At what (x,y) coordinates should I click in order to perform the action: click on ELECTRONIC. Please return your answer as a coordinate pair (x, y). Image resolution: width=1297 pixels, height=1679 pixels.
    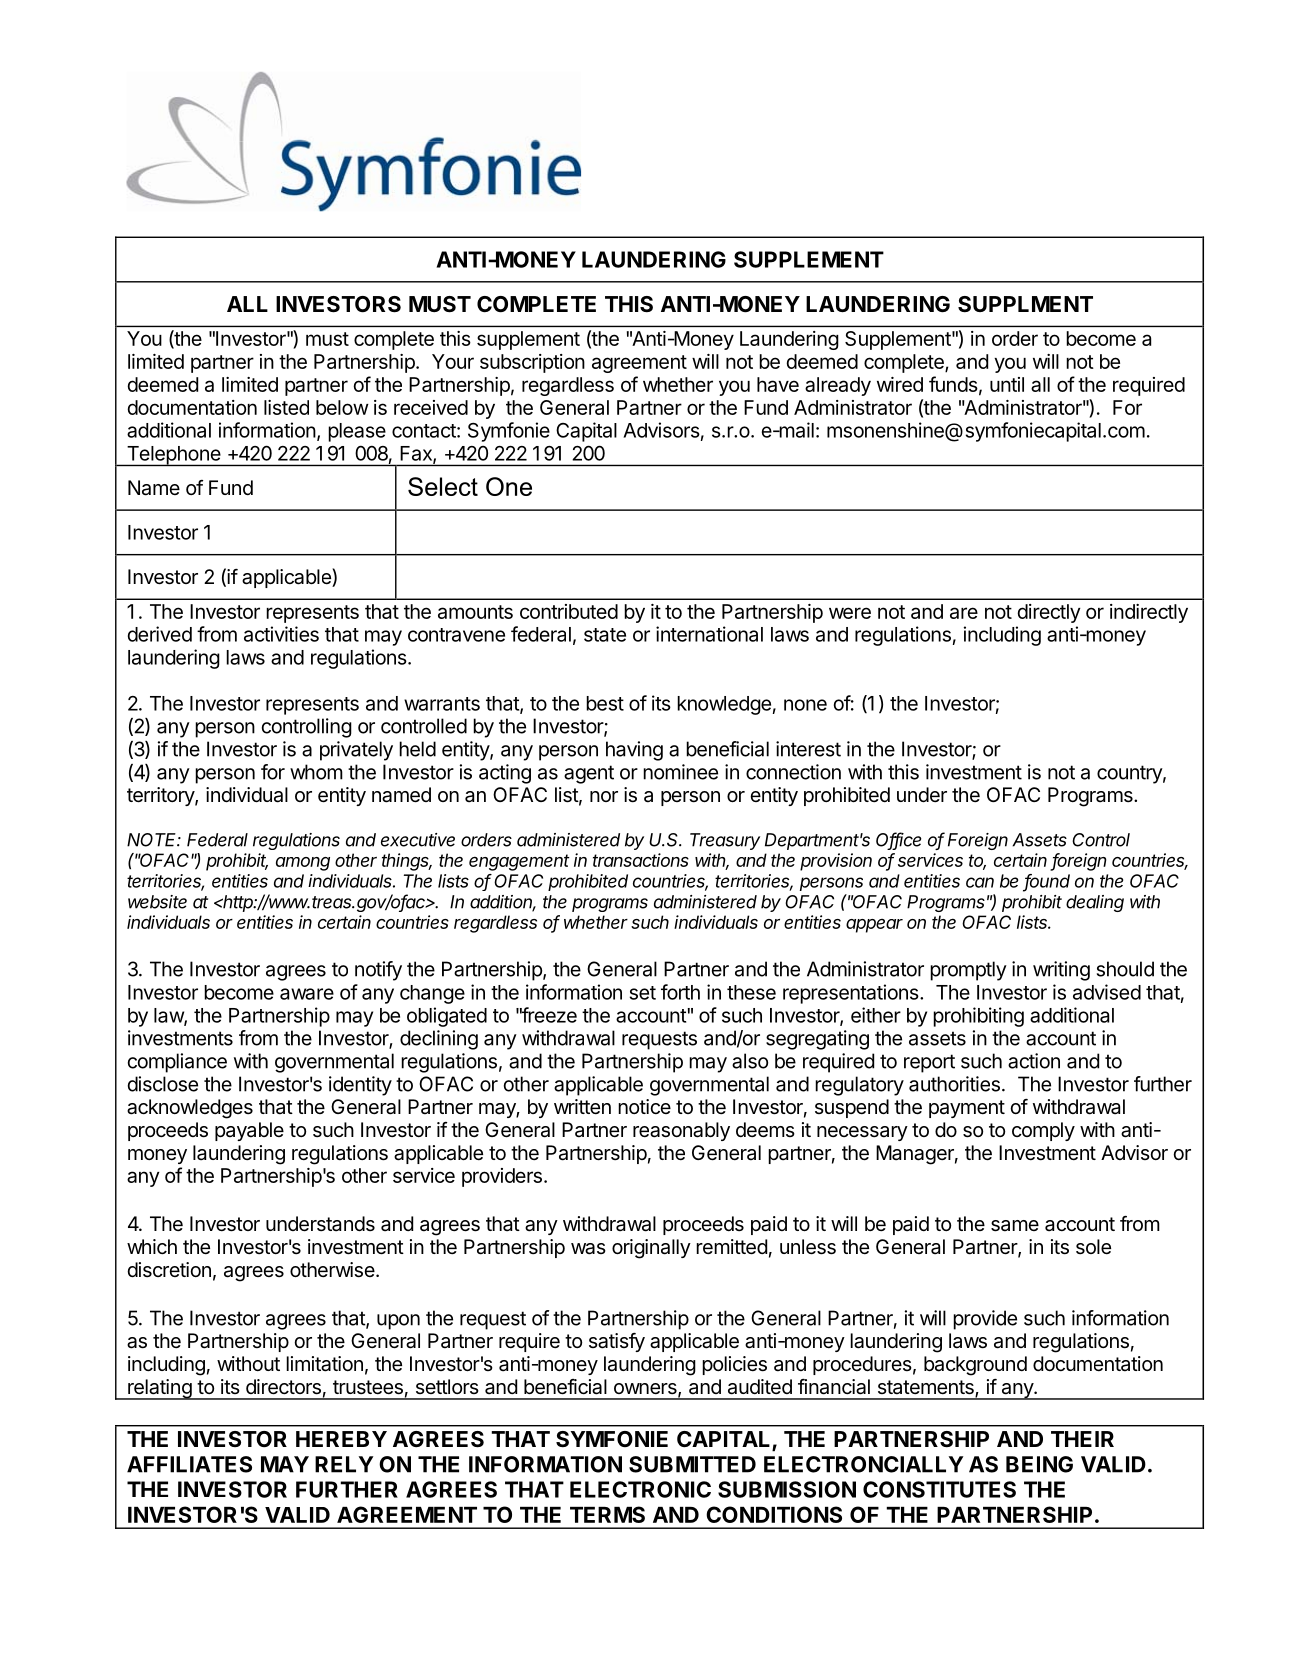
    Looking at the image, I should click on (640, 1489).
